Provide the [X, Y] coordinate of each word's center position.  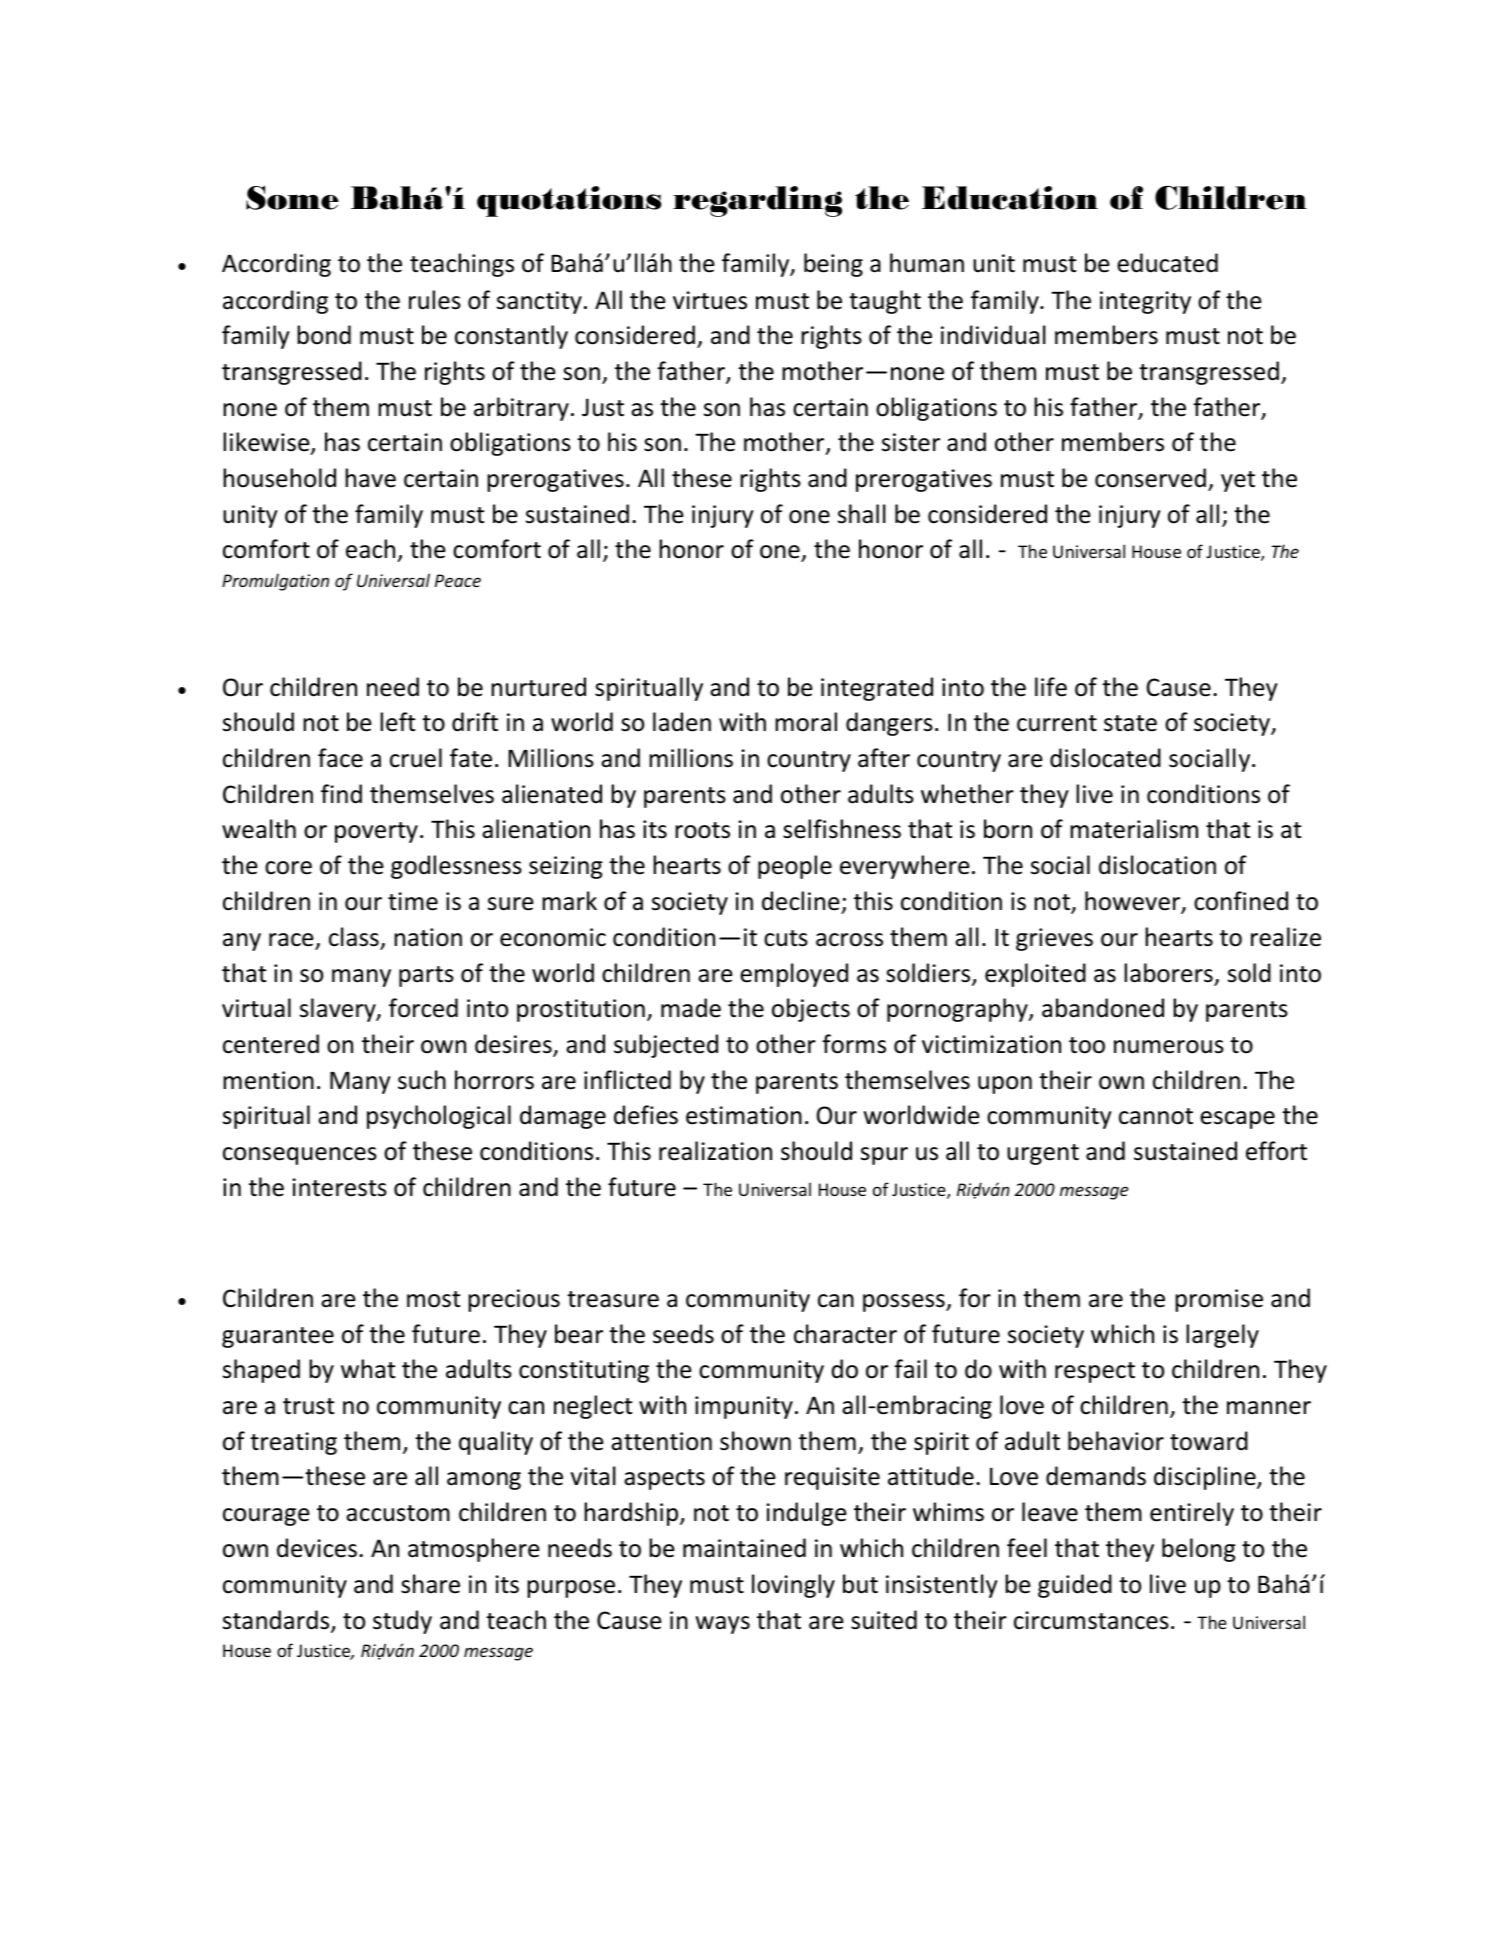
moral [806, 722]
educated [1167, 263]
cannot [1156, 1116]
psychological [439, 1117]
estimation [744, 1115]
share [430, 1584]
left [398, 722]
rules [435, 300]
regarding [757, 201]
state [1130, 723]
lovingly [793, 1586]
